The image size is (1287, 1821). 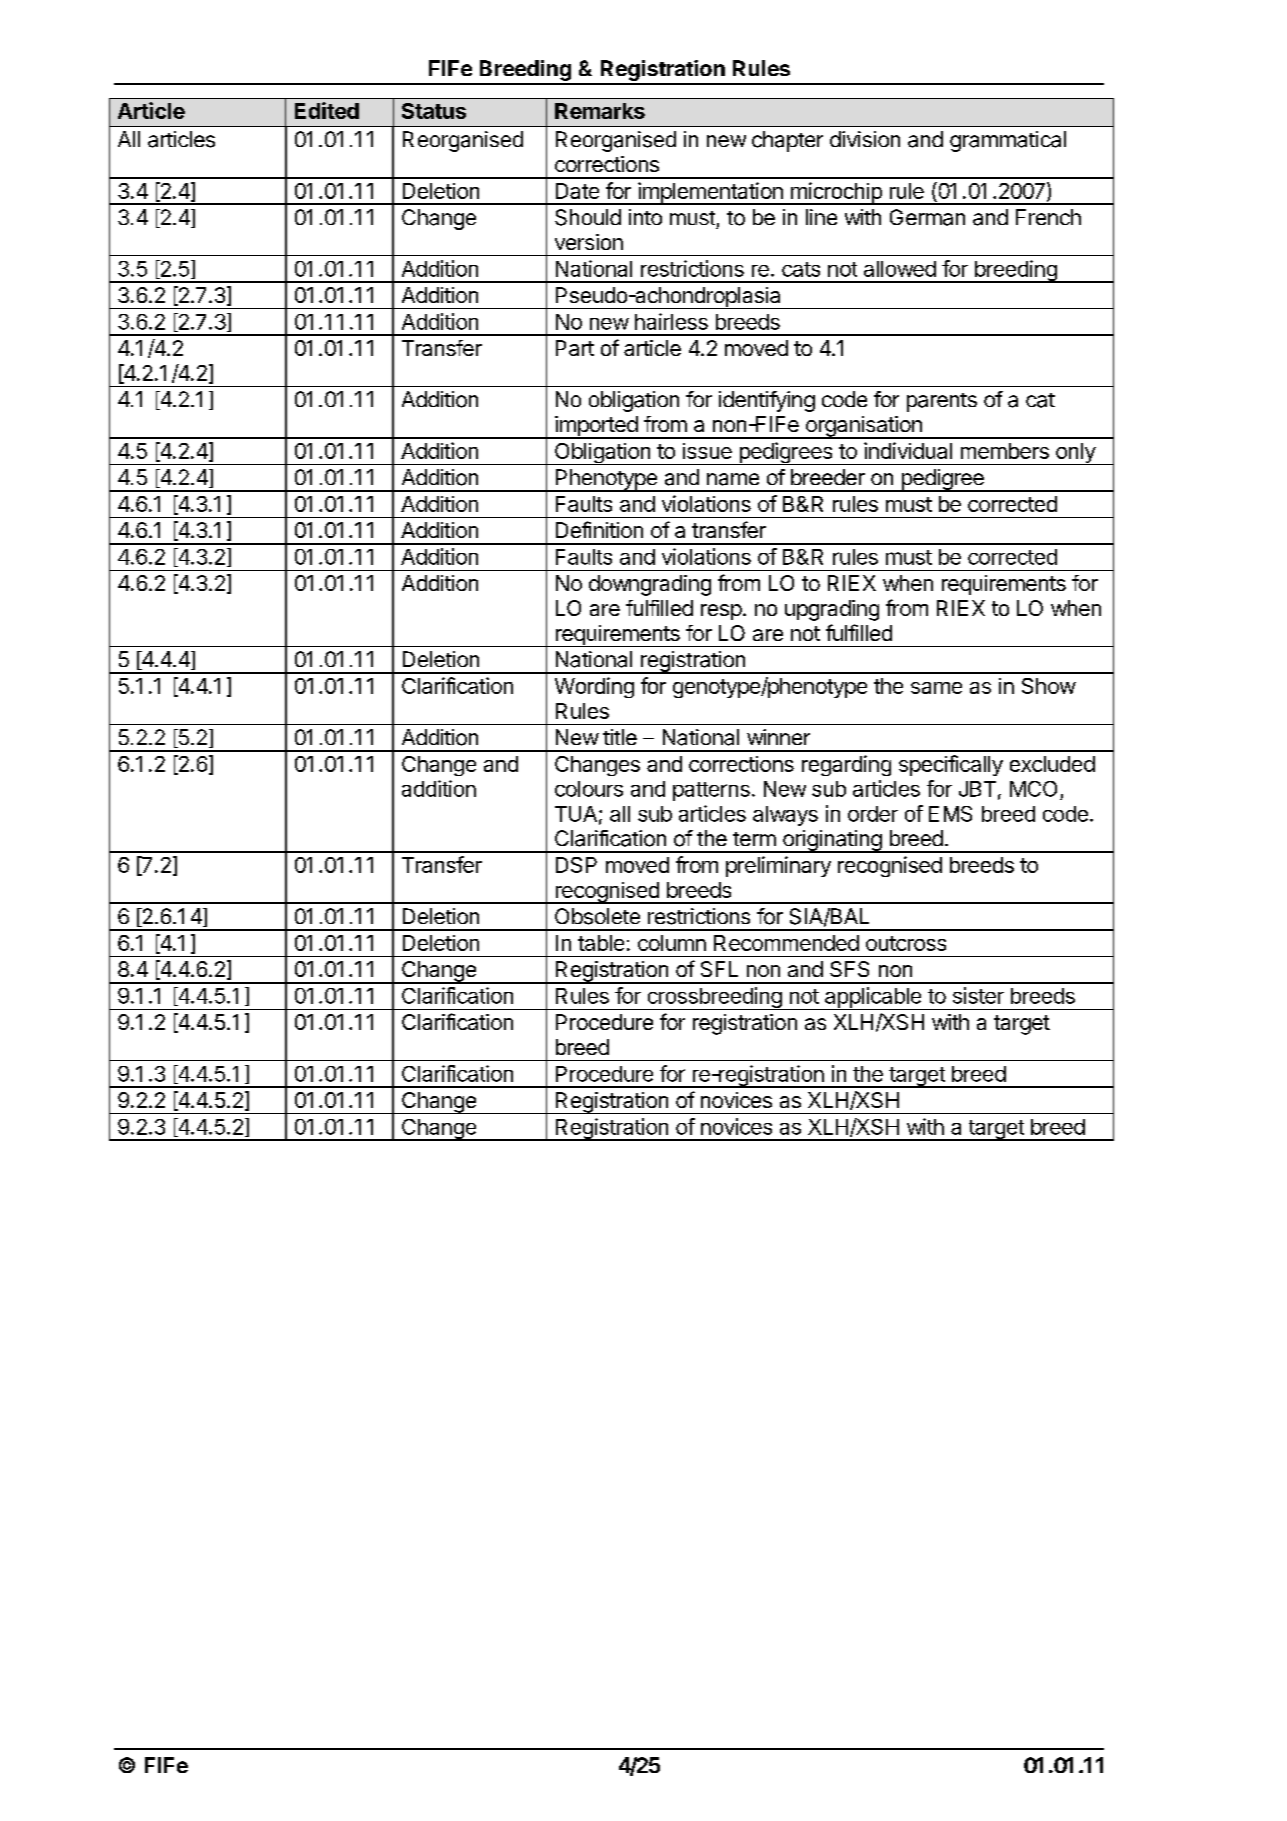 I want to click on Wording, so click(x=594, y=687).
